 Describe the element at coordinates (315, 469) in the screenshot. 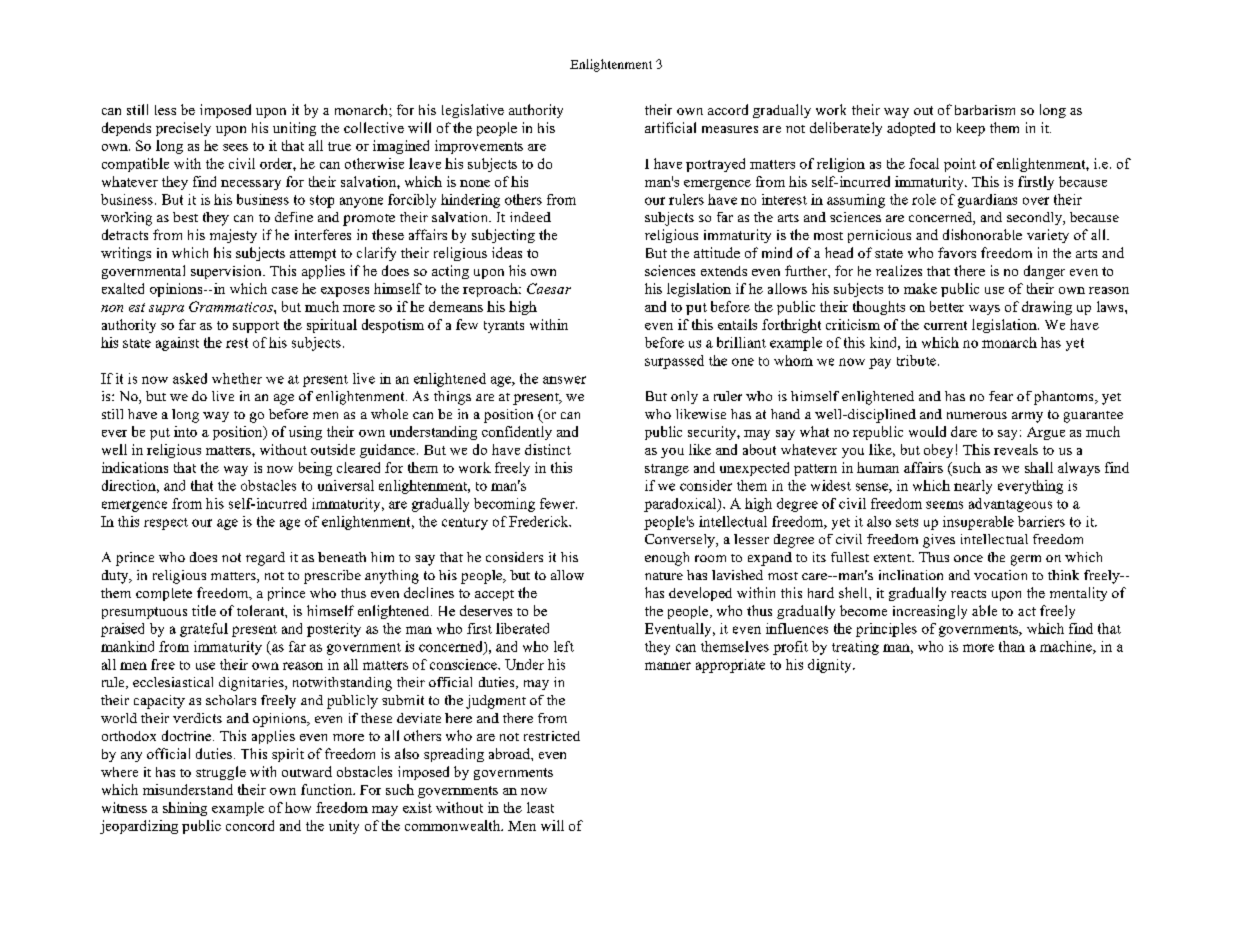

I see `being` at that location.
